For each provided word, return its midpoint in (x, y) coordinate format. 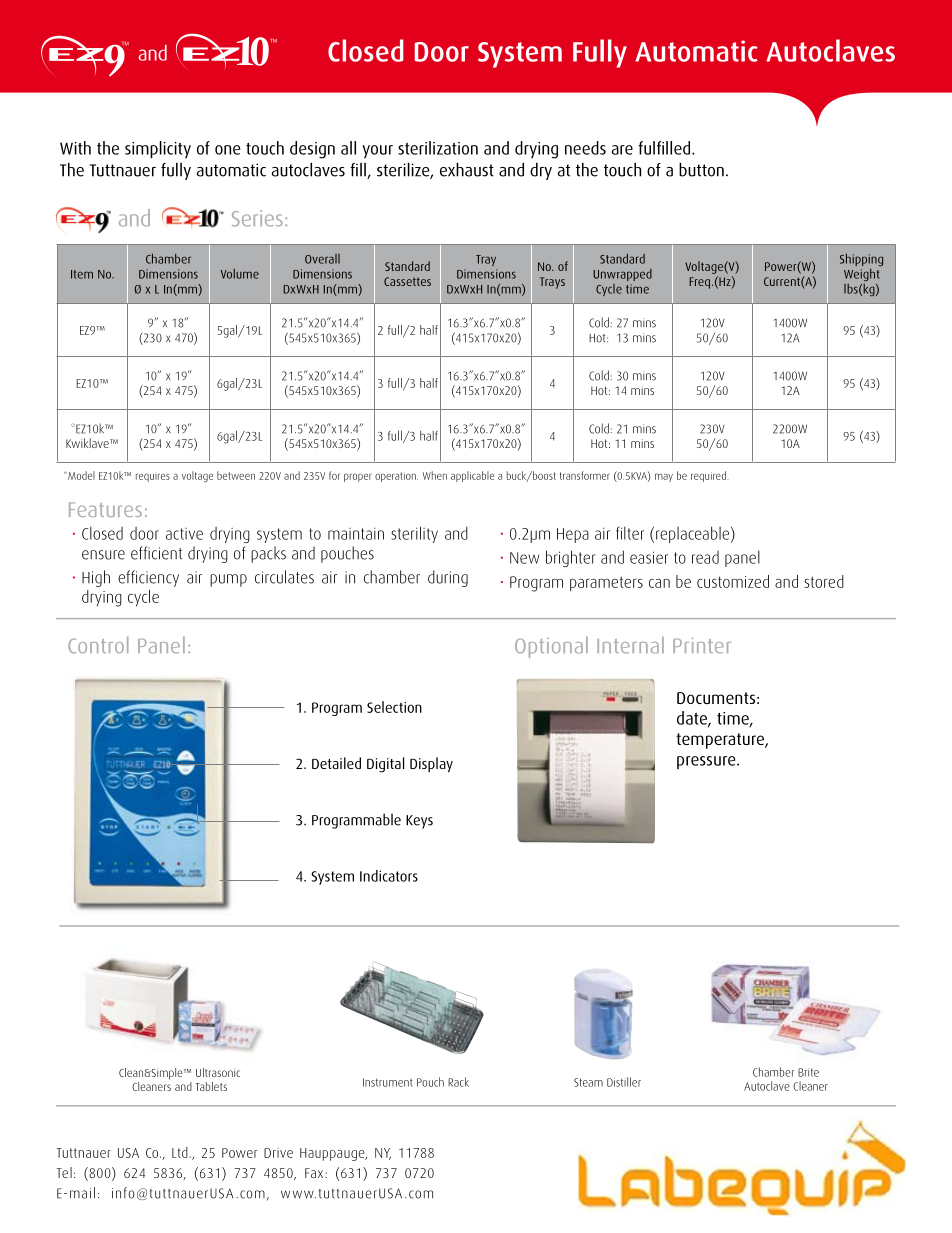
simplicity (158, 149)
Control (98, 645)
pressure (707, 762)
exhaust (467, 170)
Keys (419, 822)
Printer (702, 646)
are (622, 150)
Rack (458, 1082)
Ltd (181, 1152)
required (708, 476)
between (236, 475)
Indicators (389, 876)
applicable (472, 476)
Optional (551, 647)
